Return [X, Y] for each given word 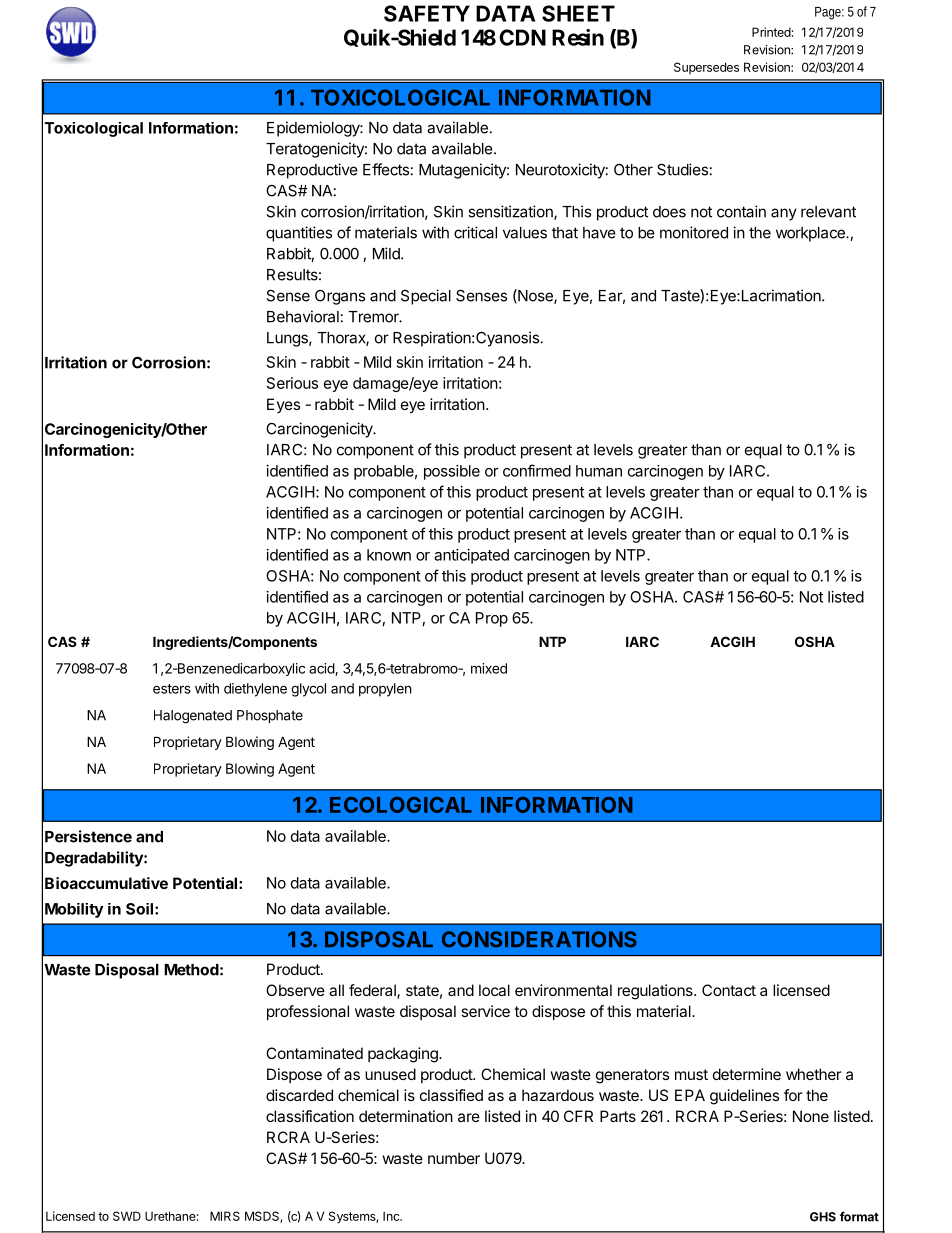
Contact [729, 990]
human [599, 471]
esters [172, 689]
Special [426, 297]
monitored [694, 232]
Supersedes [706, 68]
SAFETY [427, 13]
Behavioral [303, 316]
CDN [522, 37]
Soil [141, 909]
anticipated [471, 556]
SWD [127, 1216]
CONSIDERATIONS [539, 939]
